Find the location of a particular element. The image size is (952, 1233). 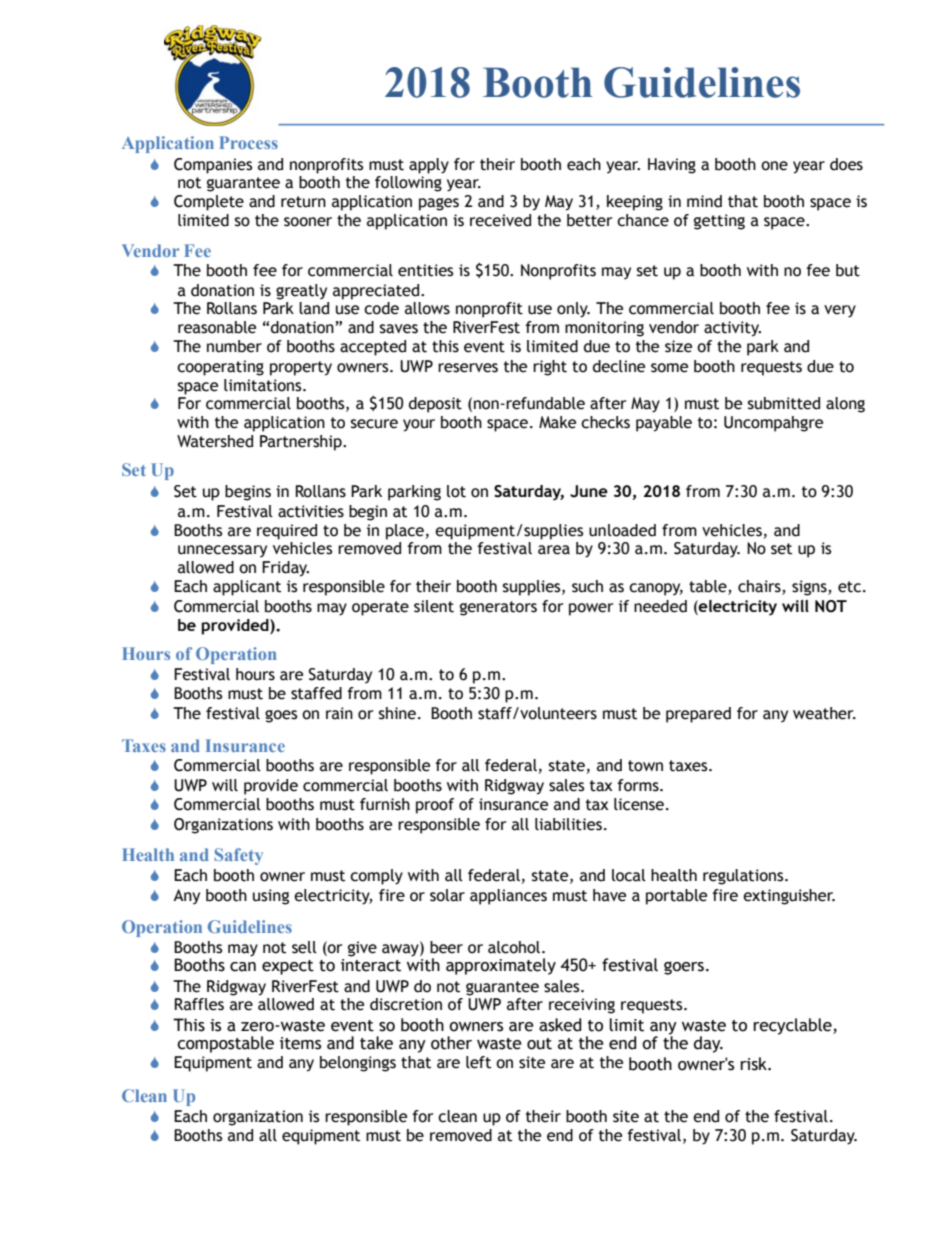

recyclable is located at coordinates (793, 1026).
